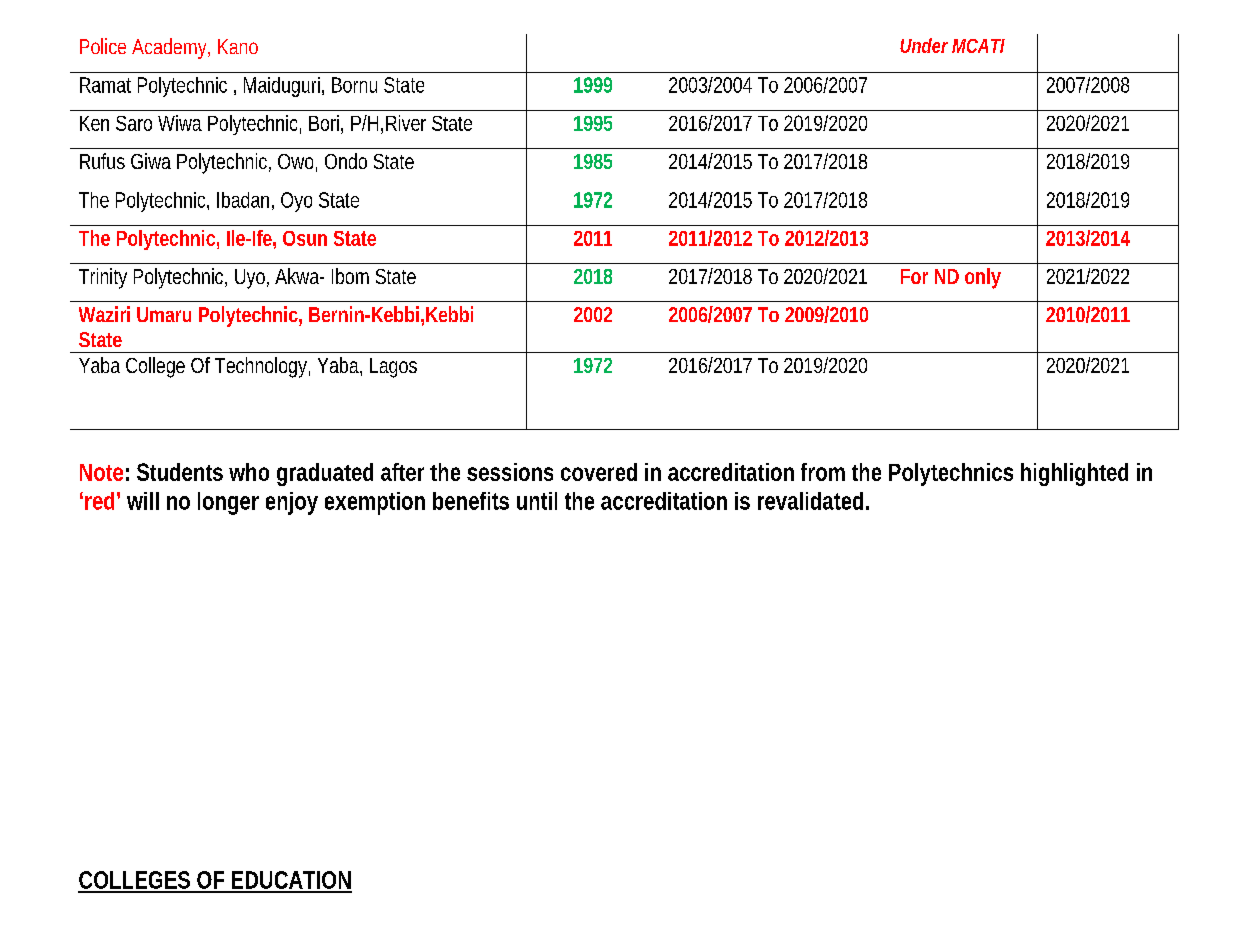  I want to click on from, so click(823, 472).
